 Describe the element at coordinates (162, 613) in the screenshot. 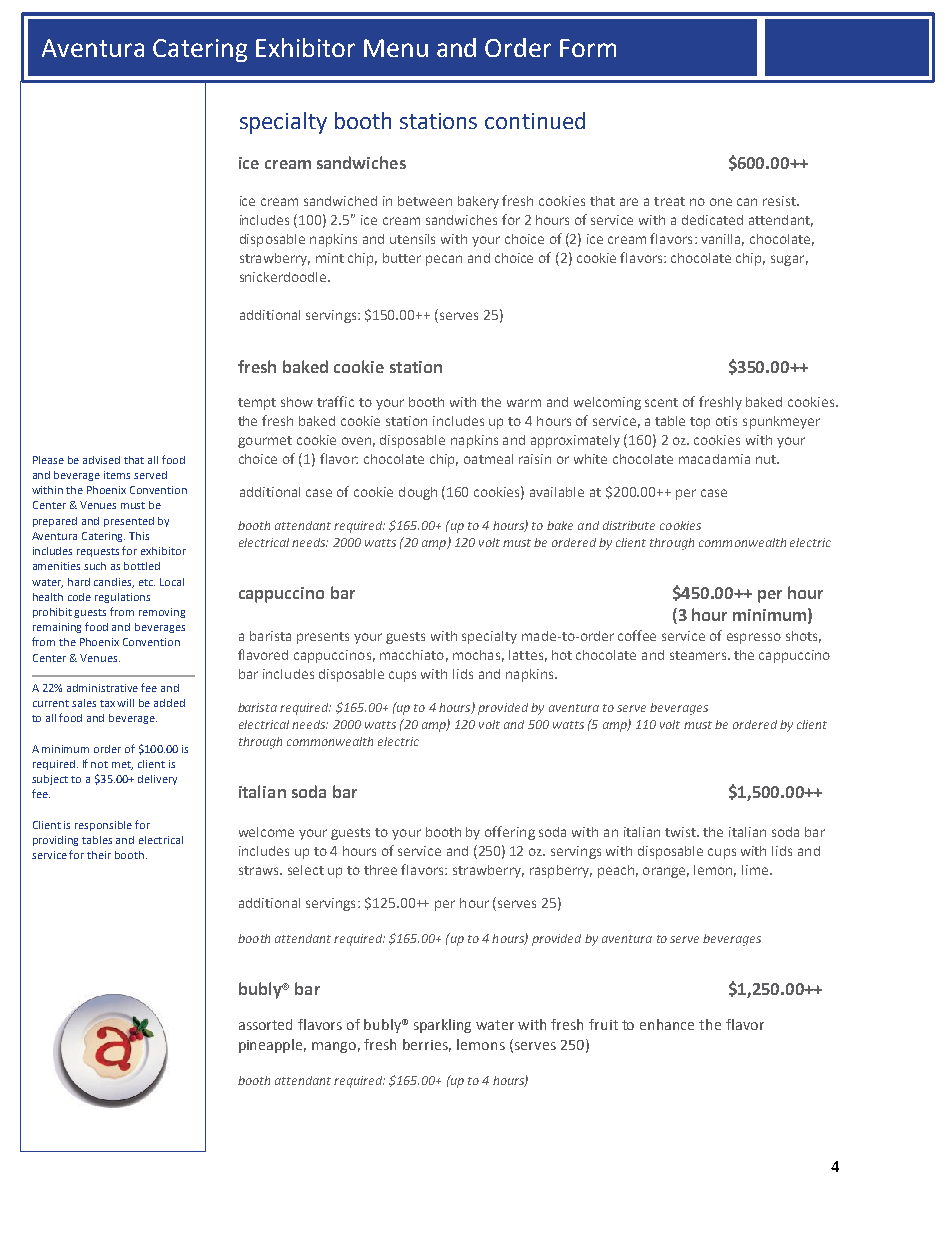

I see `removing` at that location.
